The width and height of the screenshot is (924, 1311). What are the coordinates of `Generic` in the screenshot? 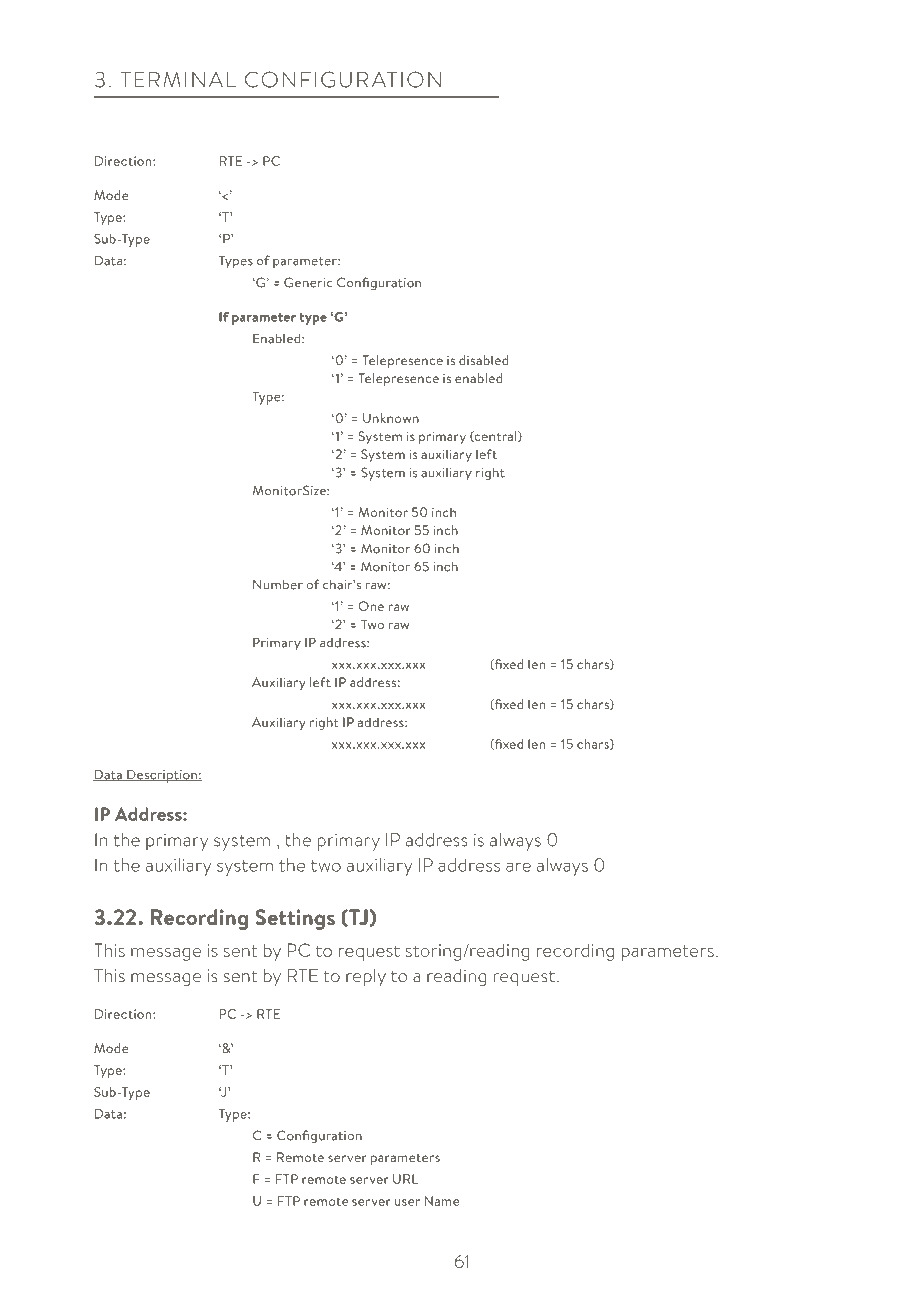 It's located at (308, 282).
